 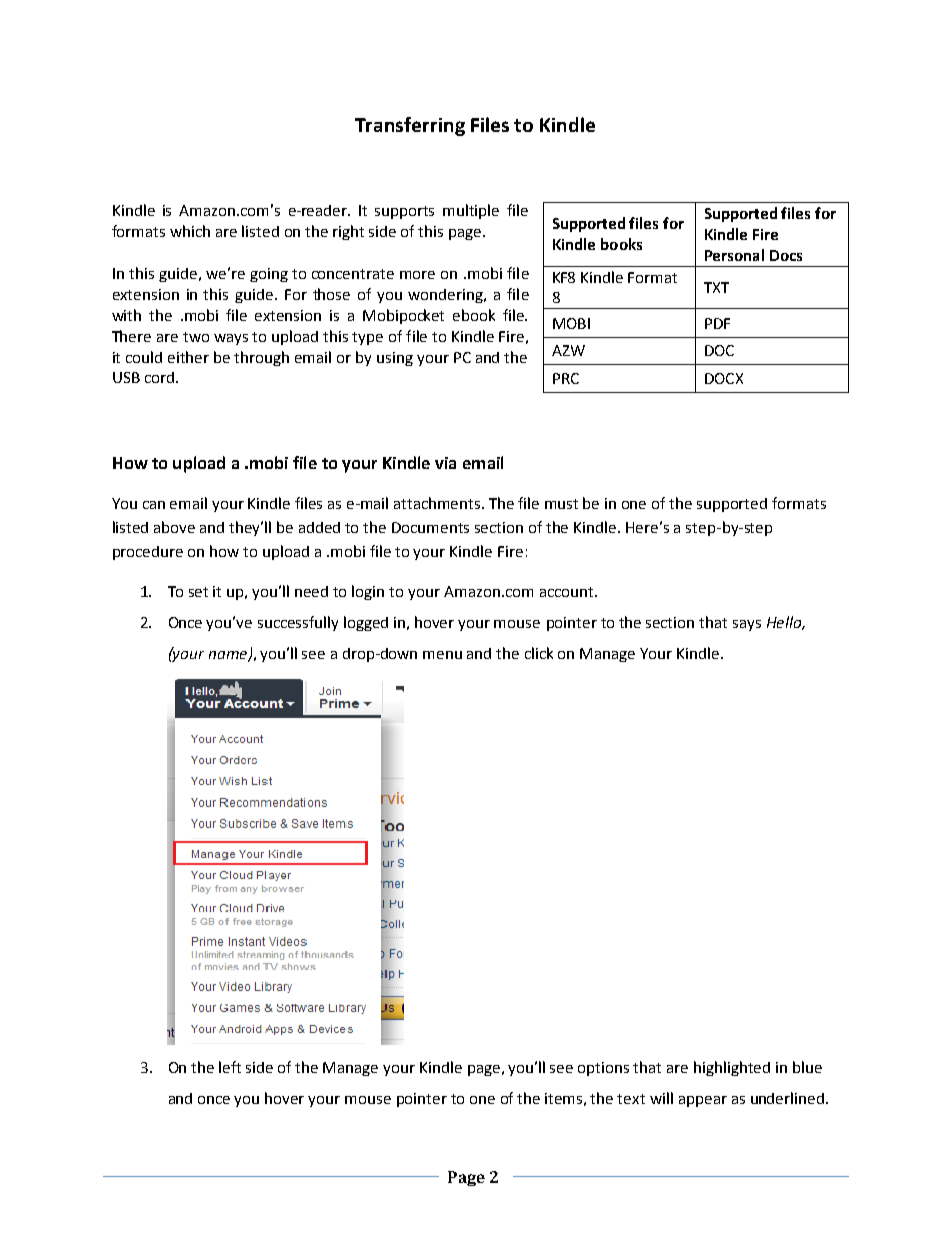 I want to click on Transferring, so click(x=410, y=126).
